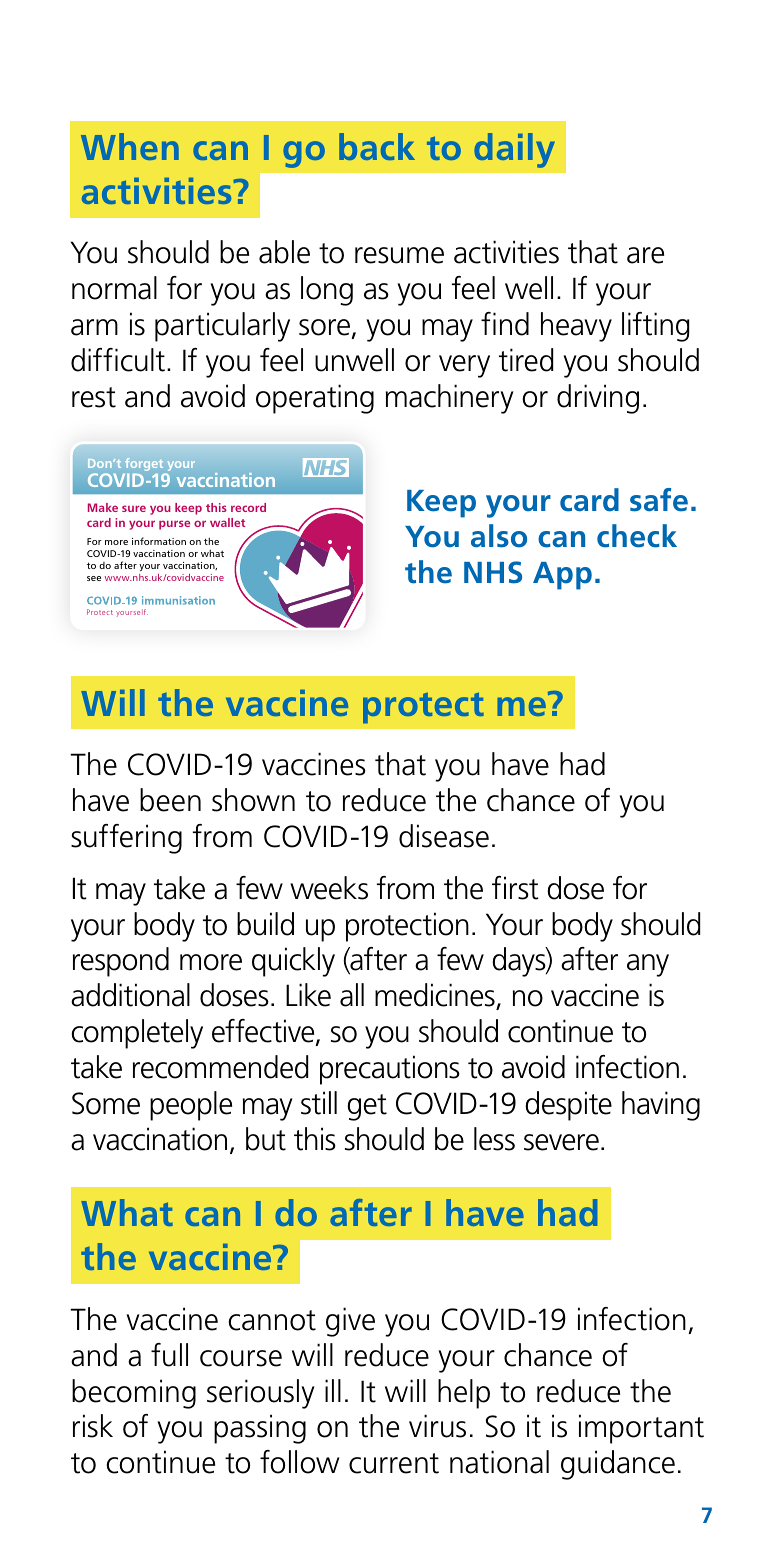 The height and width of the page is (1568, 776). Describe the element at coordinates (130, 146) in the page. I see `When` at that location.
